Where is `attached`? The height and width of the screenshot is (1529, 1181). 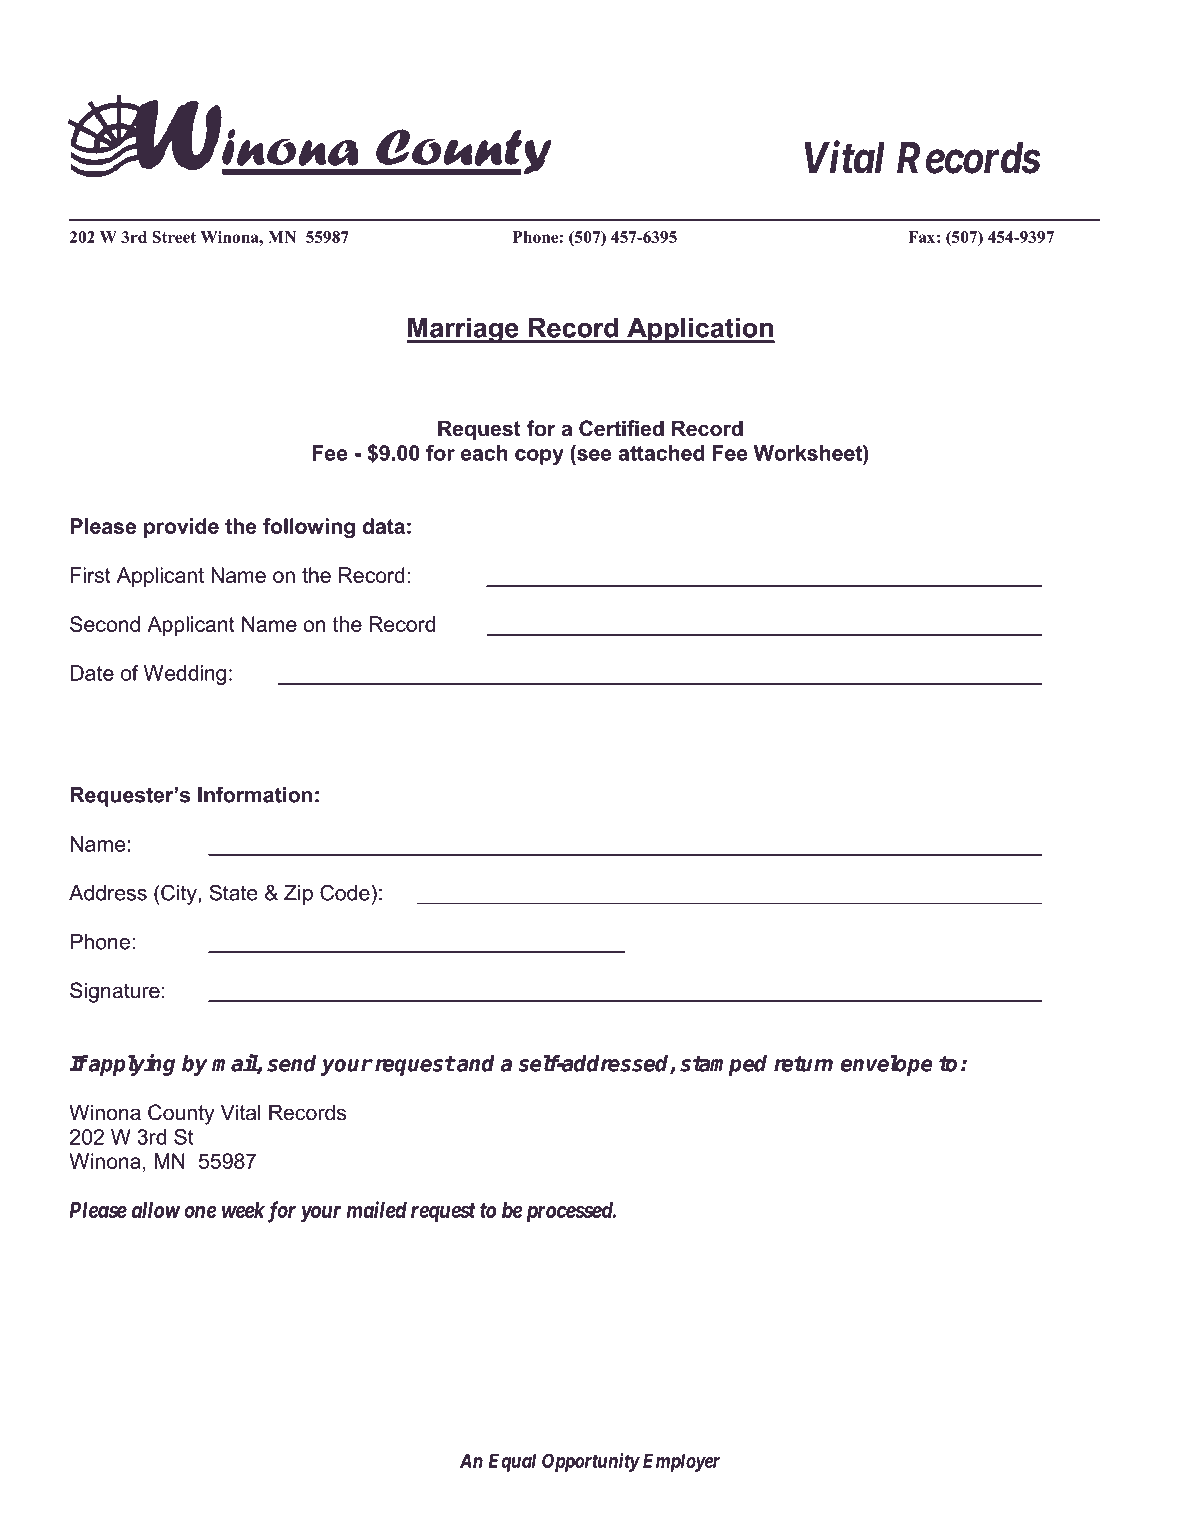
attached is located at coordinates (661, 453).
